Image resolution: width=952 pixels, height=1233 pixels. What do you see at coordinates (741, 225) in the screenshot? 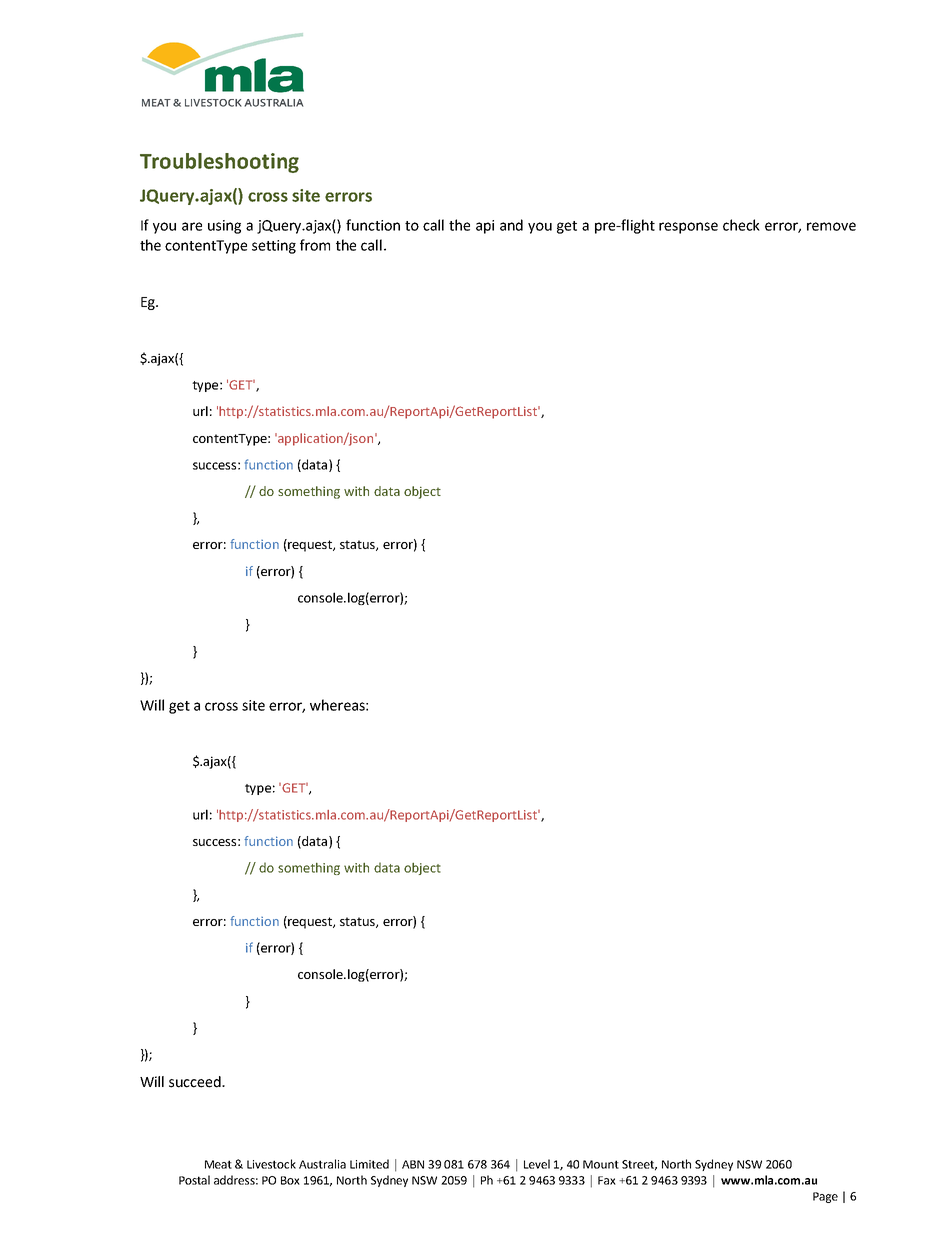
I see `check` at bounding box center [741, 225].
